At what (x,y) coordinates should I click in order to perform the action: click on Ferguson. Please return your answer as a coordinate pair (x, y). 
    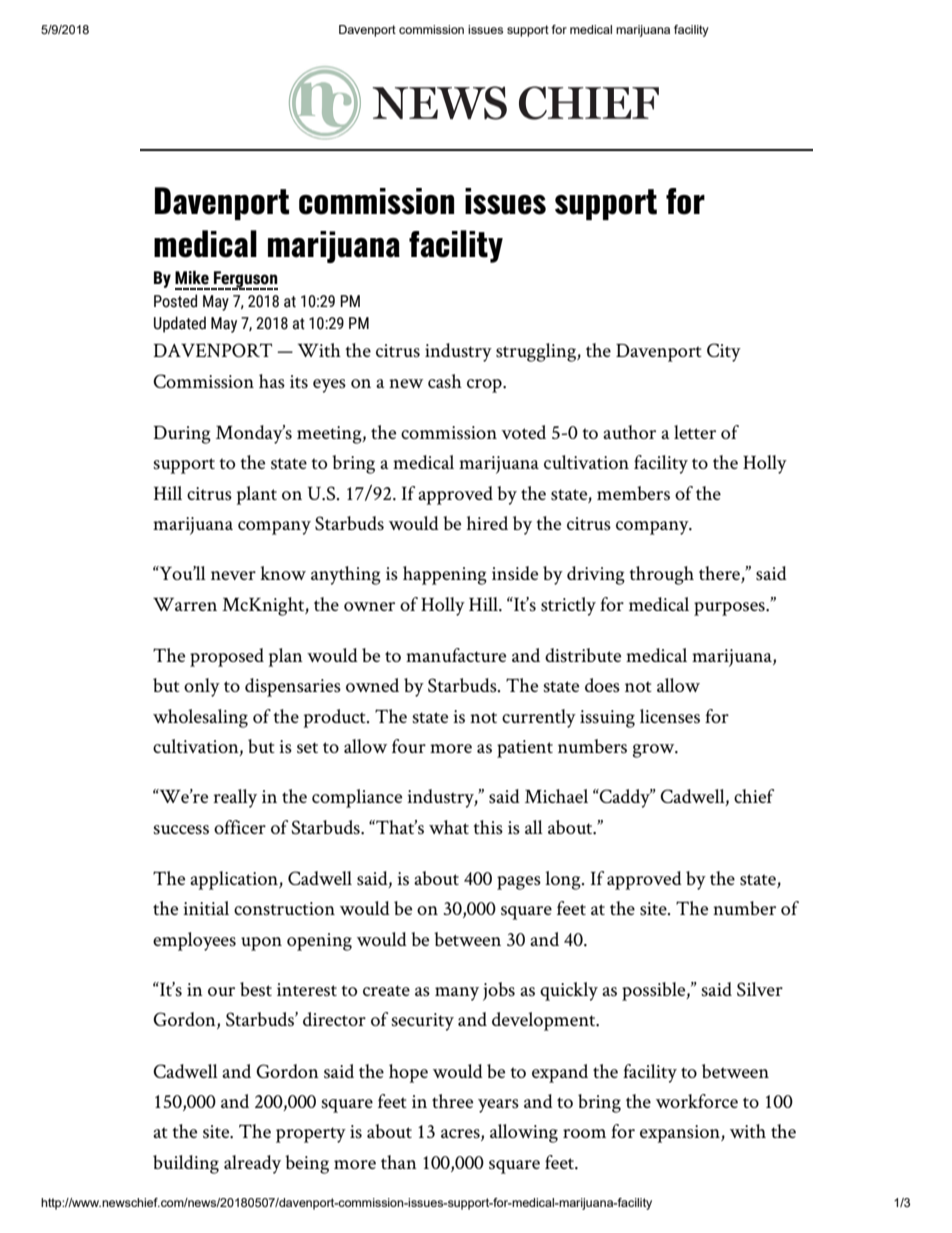
    Looking at the image, I should click on (245, 280).
